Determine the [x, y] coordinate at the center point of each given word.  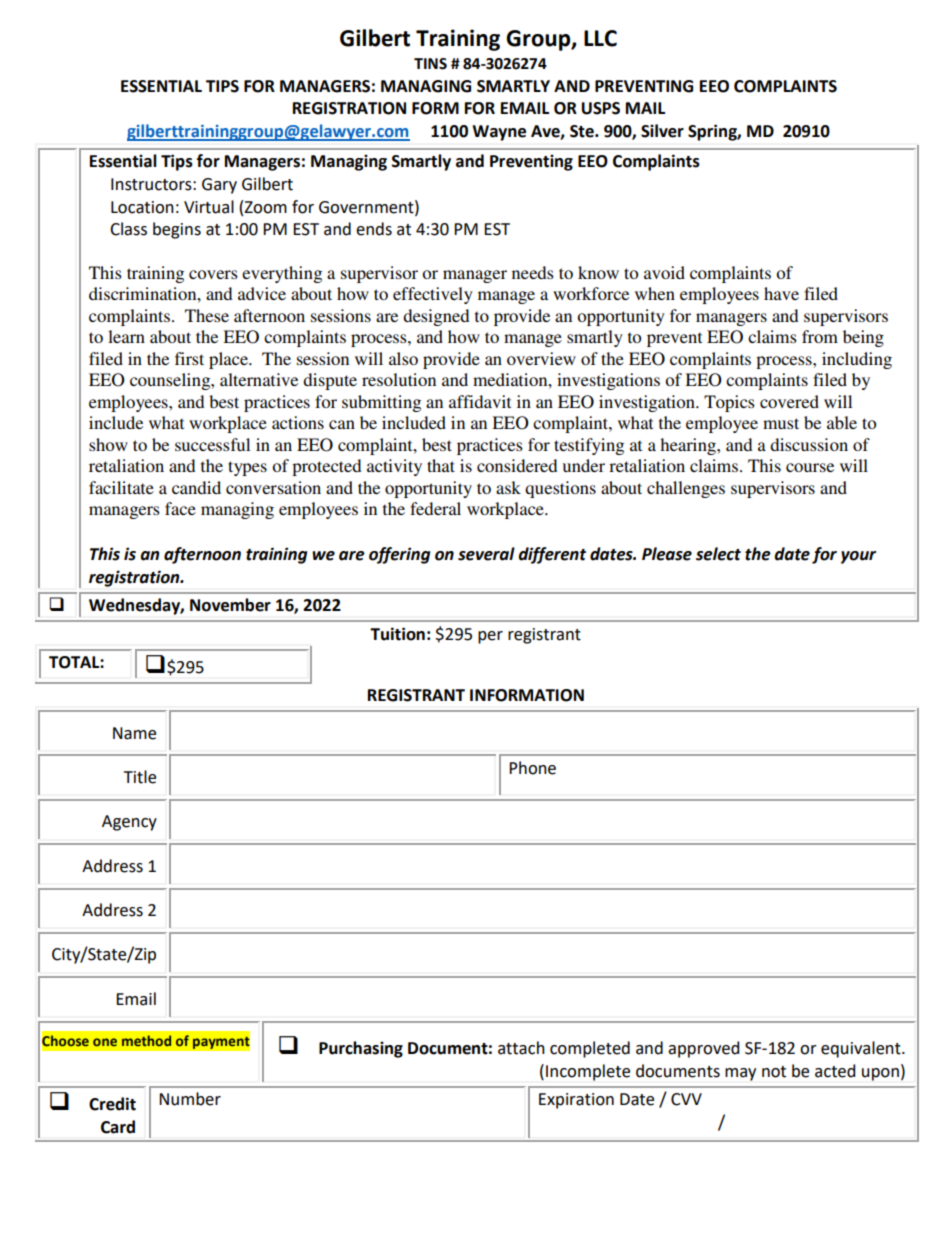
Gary [219, 186]
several [486, 554]
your [858, 557]
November [230, 605]
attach [521, 1048]
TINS [430, 64]
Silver [662, 131]
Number [190, 1099]
